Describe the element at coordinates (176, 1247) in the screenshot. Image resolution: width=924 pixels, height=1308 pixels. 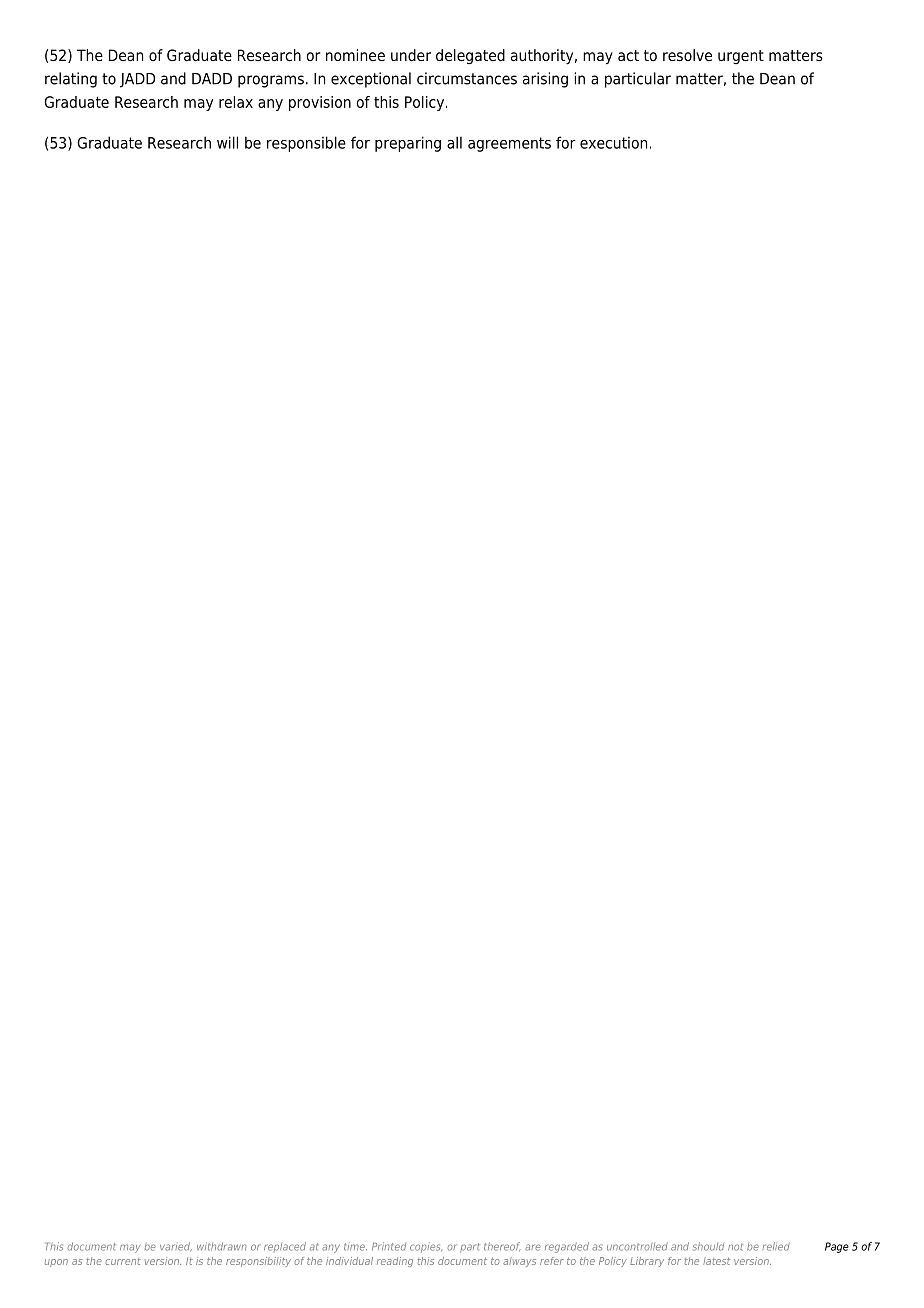
I see `varied` at that location.
